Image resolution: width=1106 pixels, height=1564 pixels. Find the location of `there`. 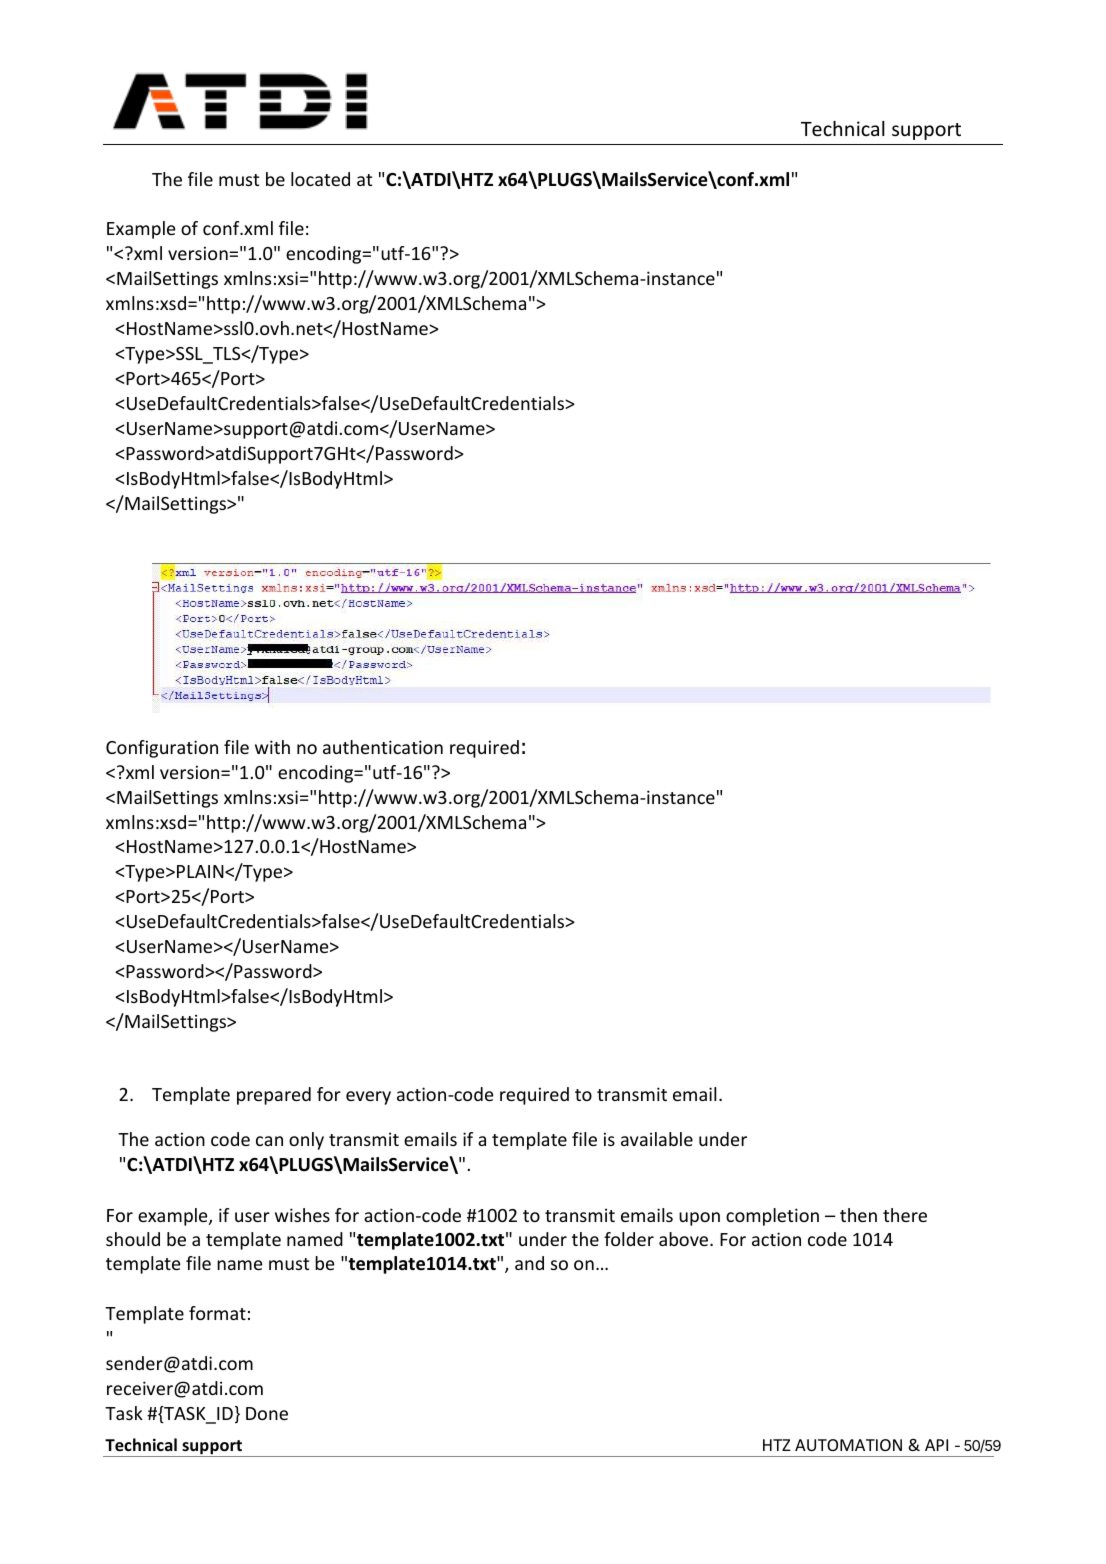

there is located at coordinates (905, 1215).
